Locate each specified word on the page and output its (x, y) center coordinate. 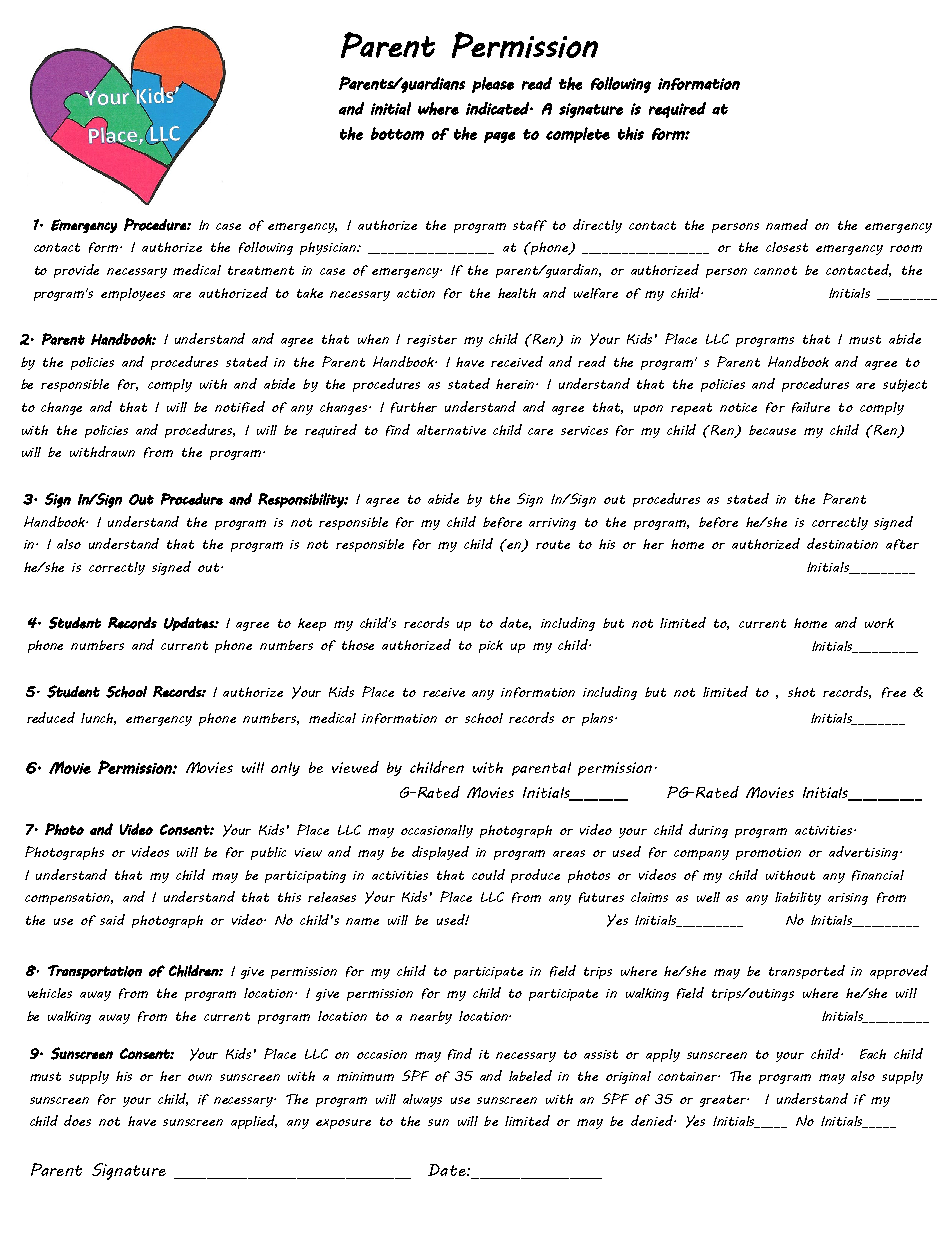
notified (240, 407)
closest (787, 247)
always (422, 1100)
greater (724, 1101)
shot (801, 692)
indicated (498, 108)
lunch (98, 719)
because (772, 430)
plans (599, 719)
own (200, 1077)
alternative (451, 430)
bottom (397, 133)
